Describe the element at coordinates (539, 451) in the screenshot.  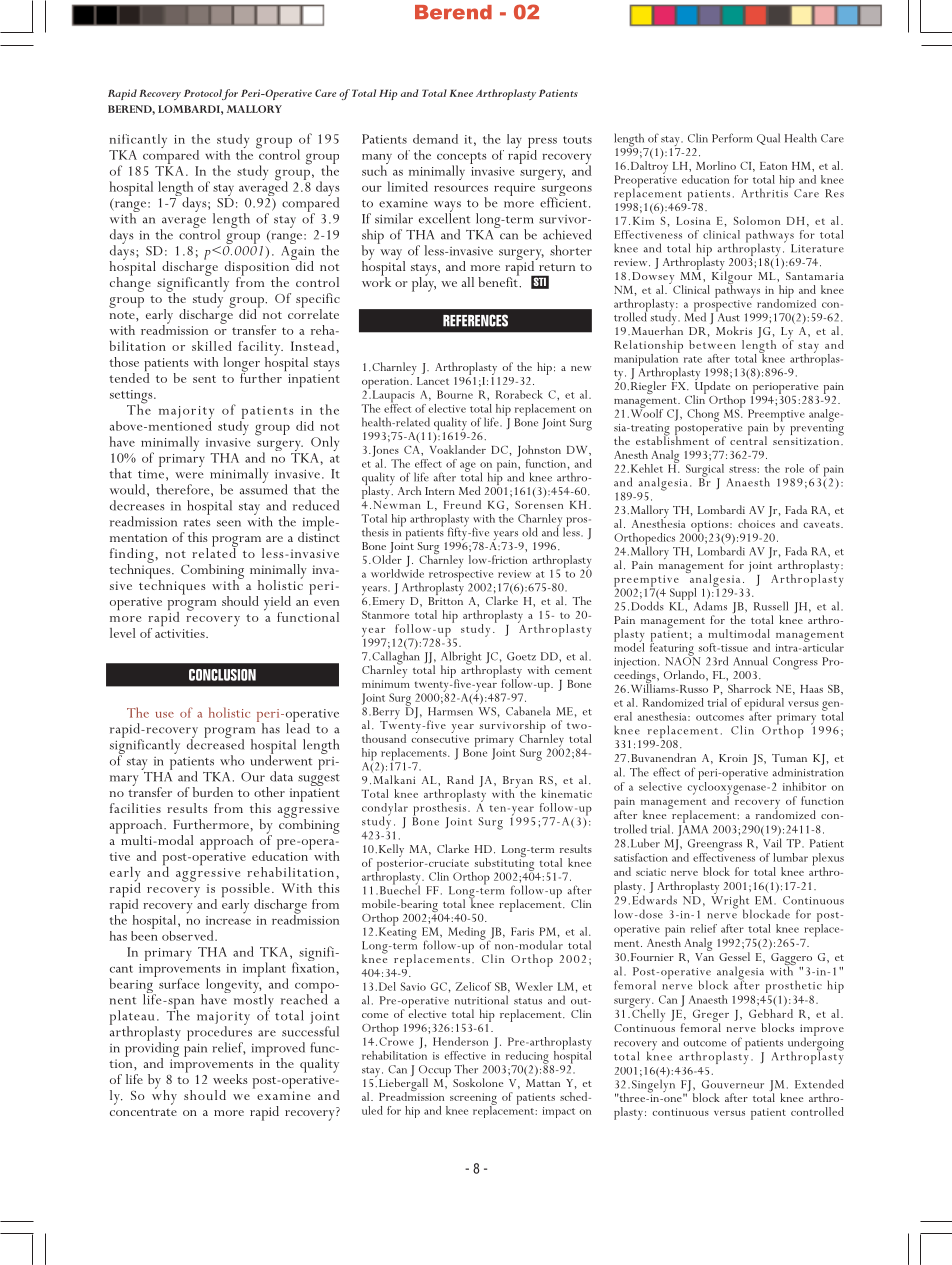
I see `Johnston` at that location.
